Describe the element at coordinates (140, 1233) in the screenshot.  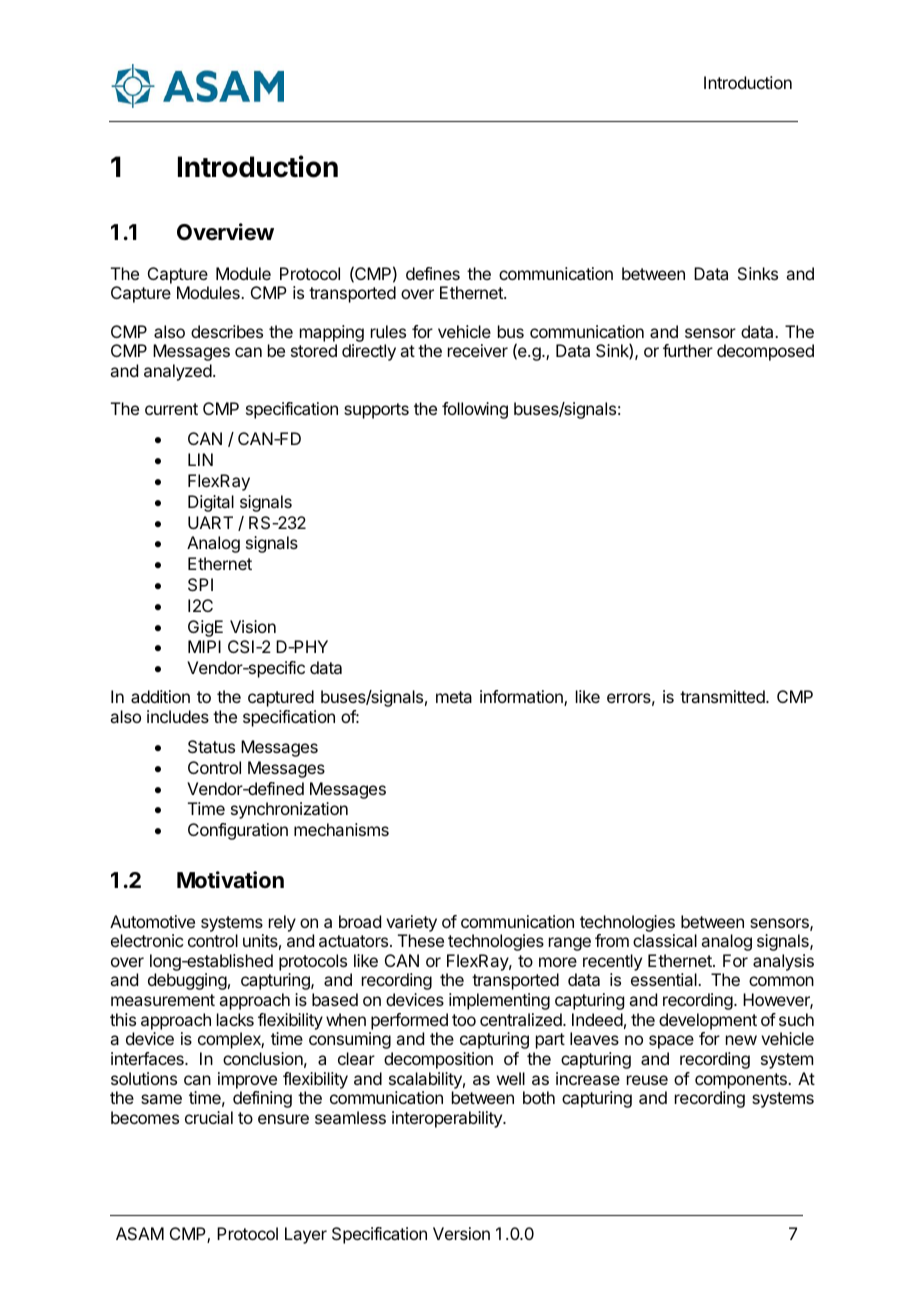
I see `ASAM` at that location.
